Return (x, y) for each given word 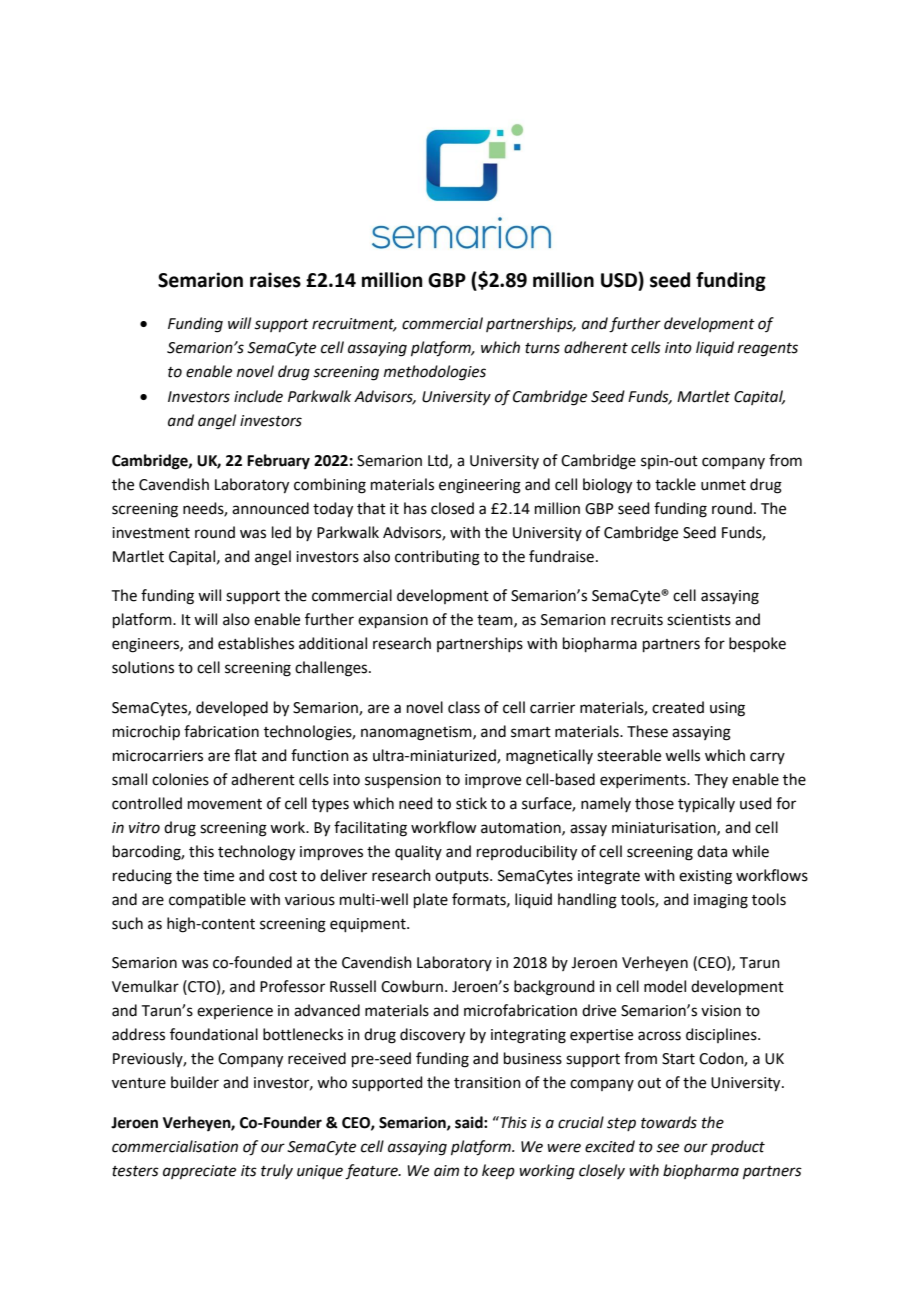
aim (446, 1171)
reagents (768, 350)
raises (275, 280)
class (464, 707)
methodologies (435, 373)
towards (669, 1122)
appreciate (199, 1172)
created (678, 707)
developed (232, 708)
